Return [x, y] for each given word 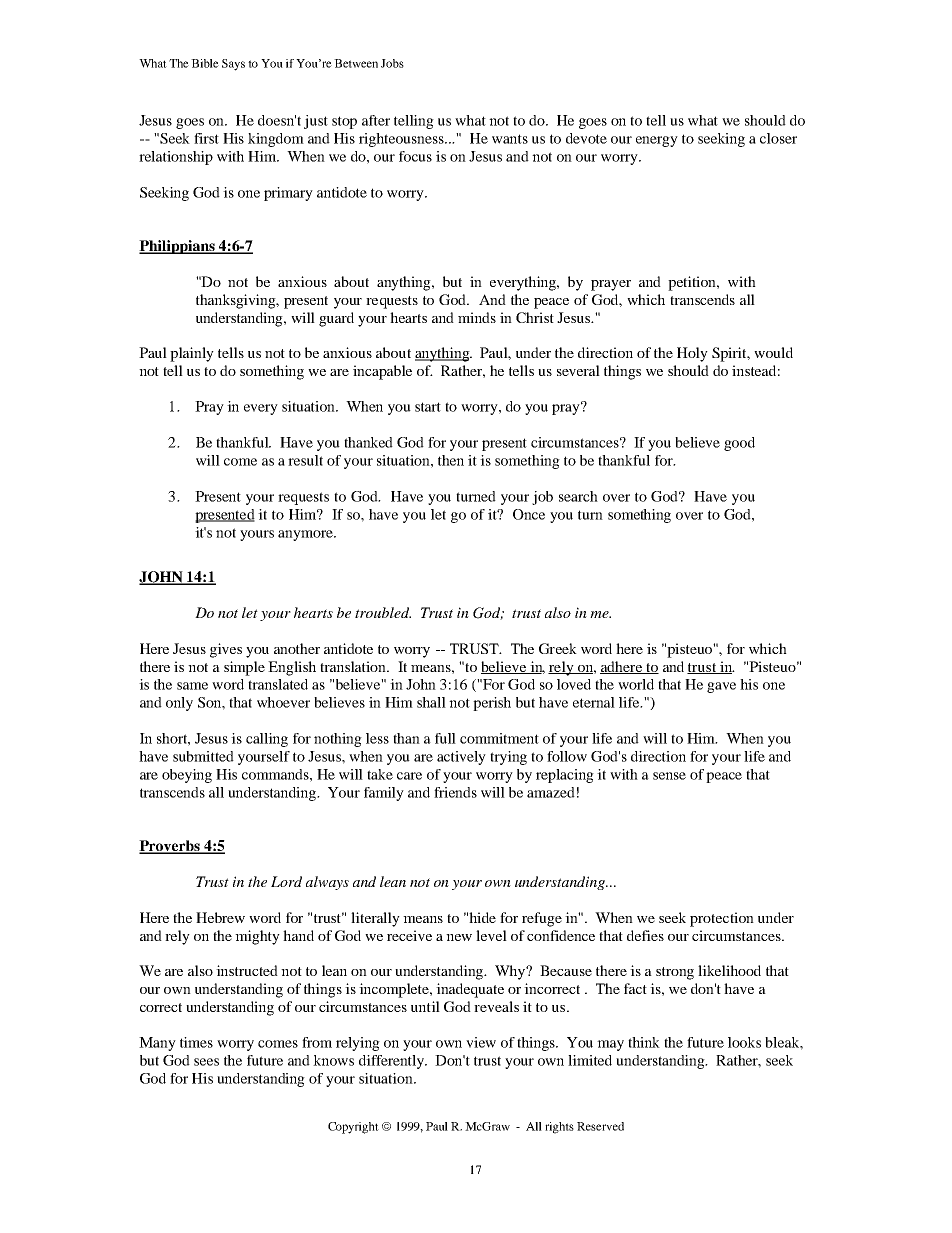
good [739, 444]
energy [657, 141]
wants [510, 139]
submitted [203, 756]
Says [233, 65]
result [305, 460]
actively [461, 758]
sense [669, 776]
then [451, 460]
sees [206, 1062]
